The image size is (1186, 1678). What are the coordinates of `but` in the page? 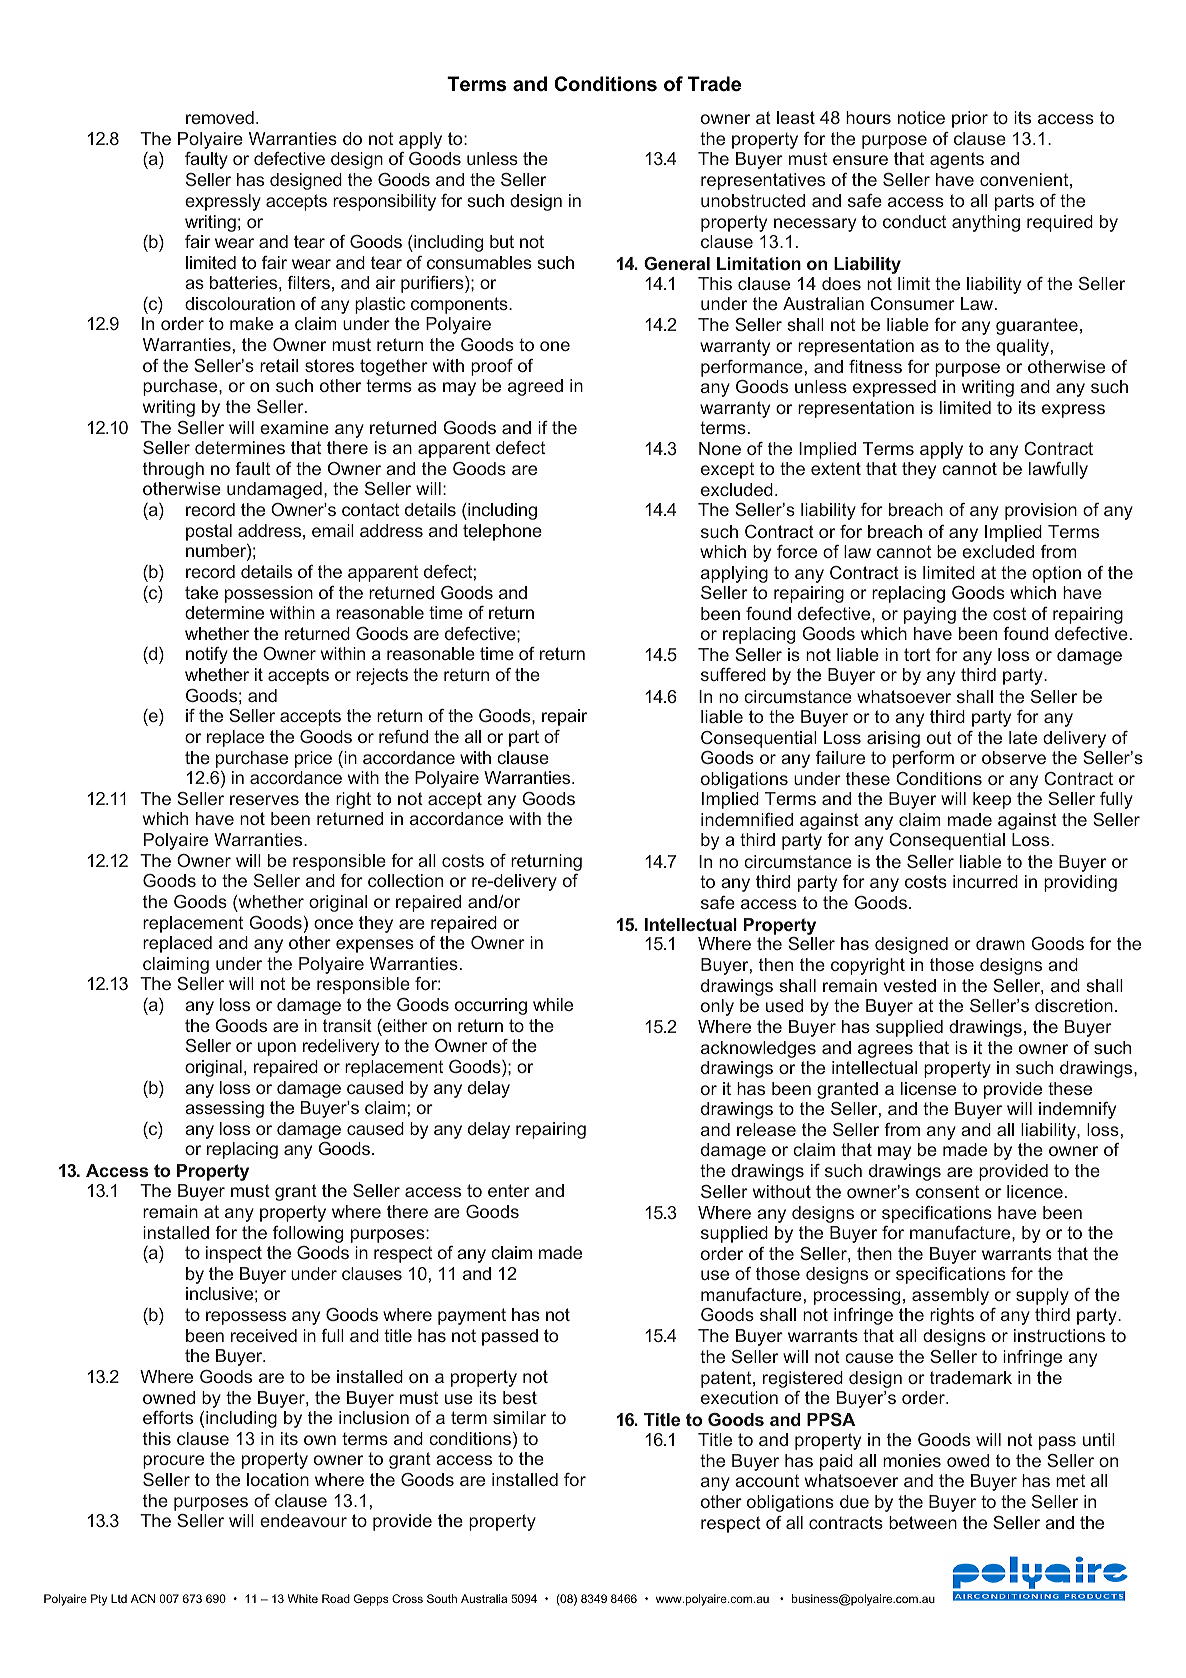 It's located at (502, 241).
